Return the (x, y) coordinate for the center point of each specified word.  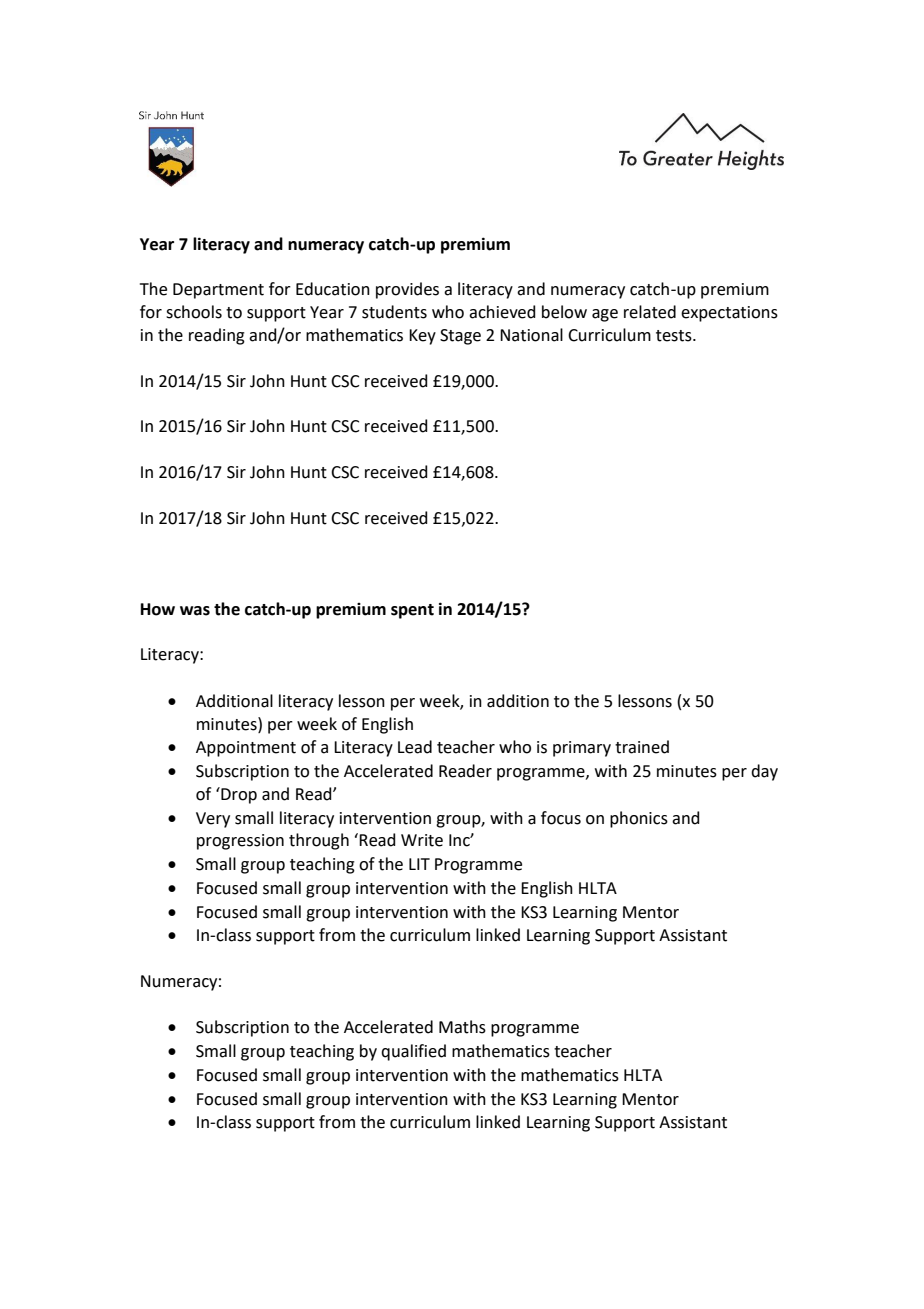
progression (240, 842)
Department (218, 291)
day (764, 772)
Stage (460, 337)
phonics (639, 819)
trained (642, 747)
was (195, 611)
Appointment (246, 749)
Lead (415, 747)
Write (422, 840)
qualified (413, 1052)
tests (675, 336)
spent (412, 611)
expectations (729, 314)
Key (422, 337)
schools (194, 312)
